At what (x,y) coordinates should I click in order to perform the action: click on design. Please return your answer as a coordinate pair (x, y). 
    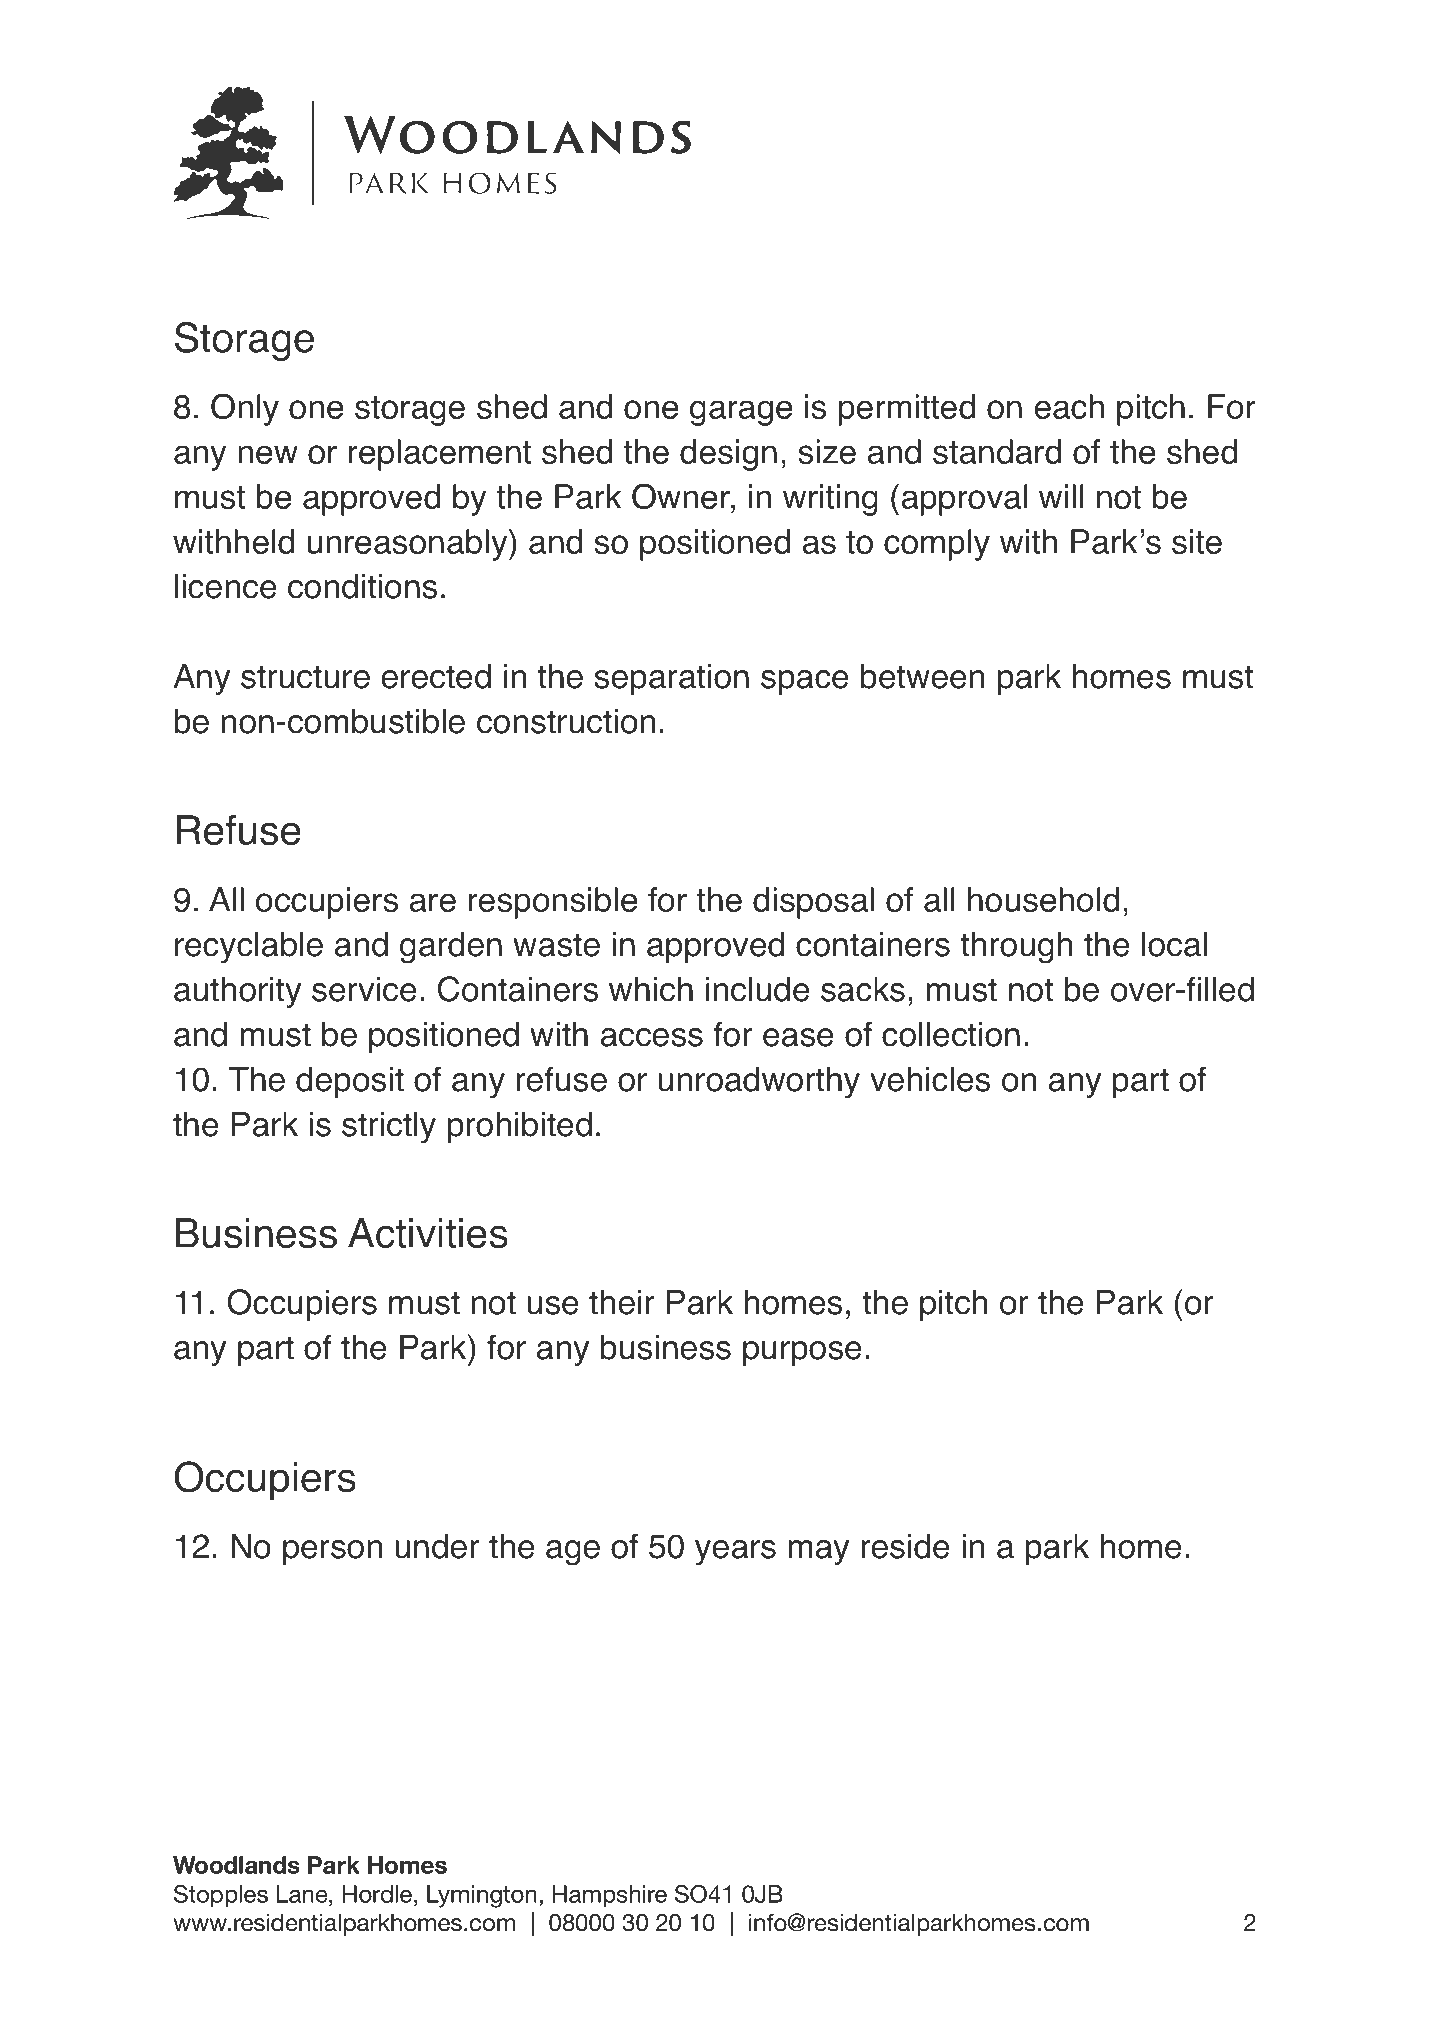
    Looking at the image, I should click on (728, 455).
